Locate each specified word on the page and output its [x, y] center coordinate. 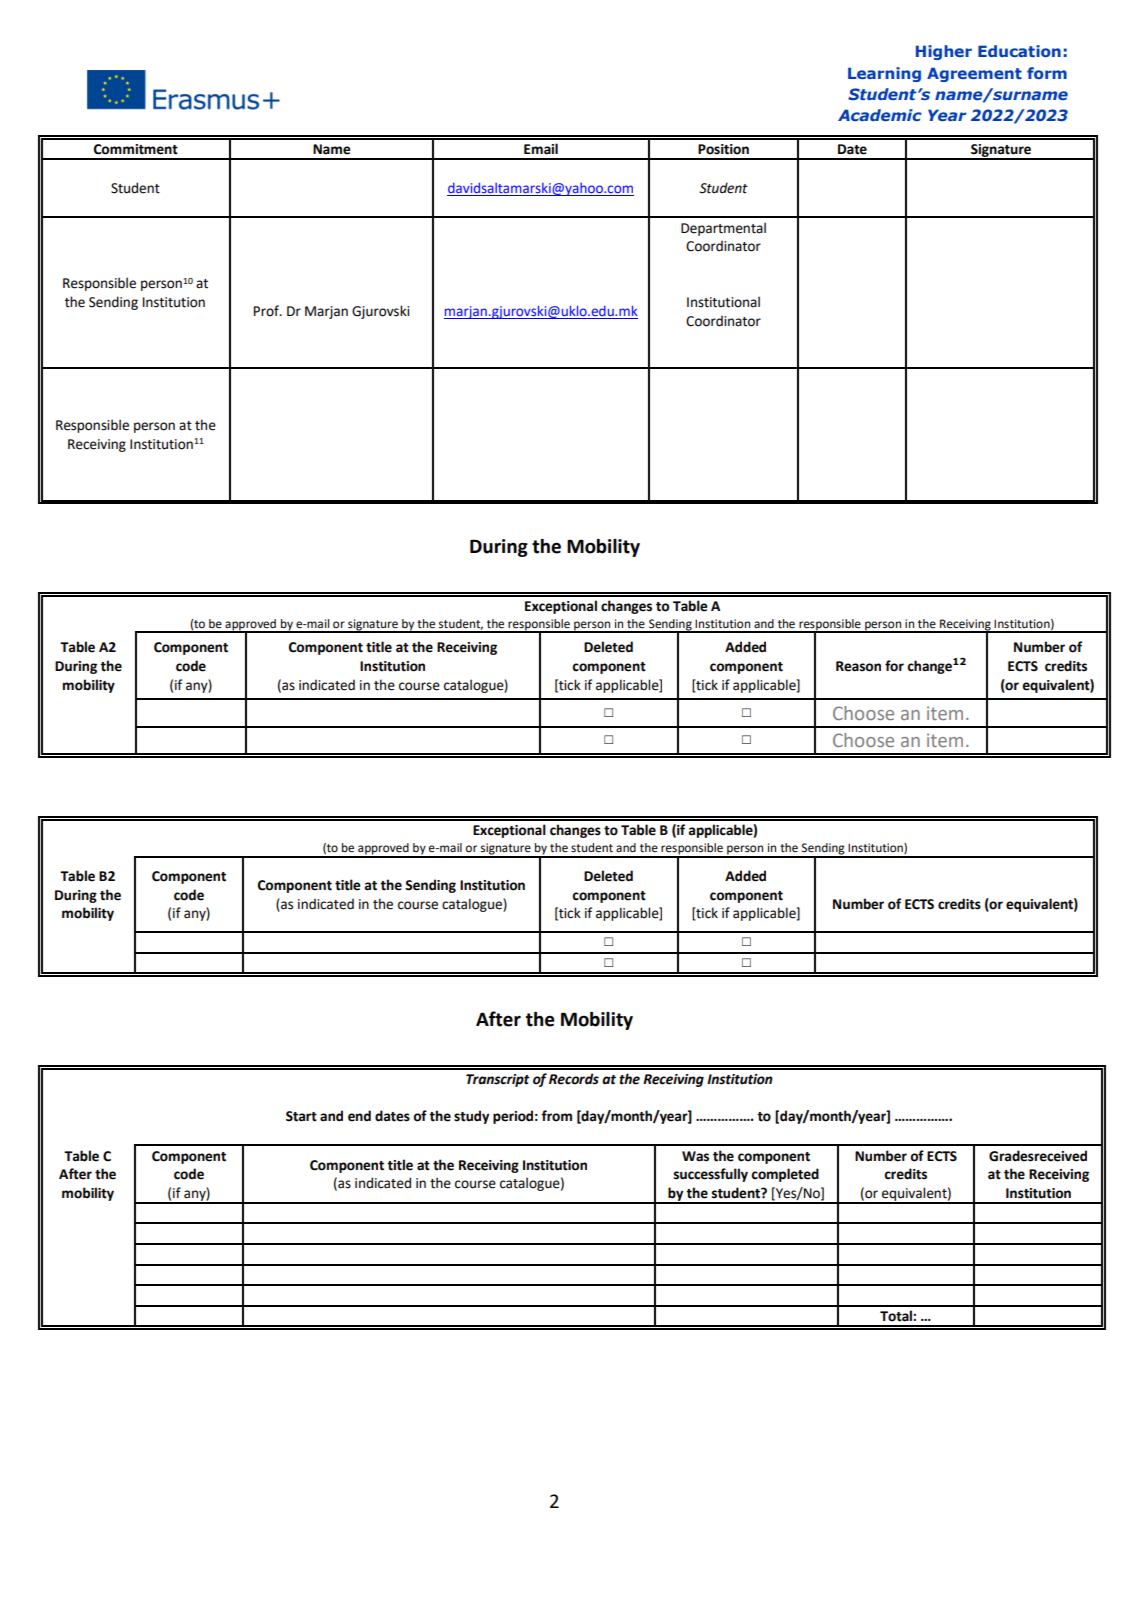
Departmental [723, 229]
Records [574, 1079]
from [556, 1116]
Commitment [136, 149]
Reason [858, 666]
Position [723, 149]
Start [301, 1116]
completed [785, 1175]
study [471, 1117]
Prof [267, 311]
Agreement [974, 74]
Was [695, 1156]
